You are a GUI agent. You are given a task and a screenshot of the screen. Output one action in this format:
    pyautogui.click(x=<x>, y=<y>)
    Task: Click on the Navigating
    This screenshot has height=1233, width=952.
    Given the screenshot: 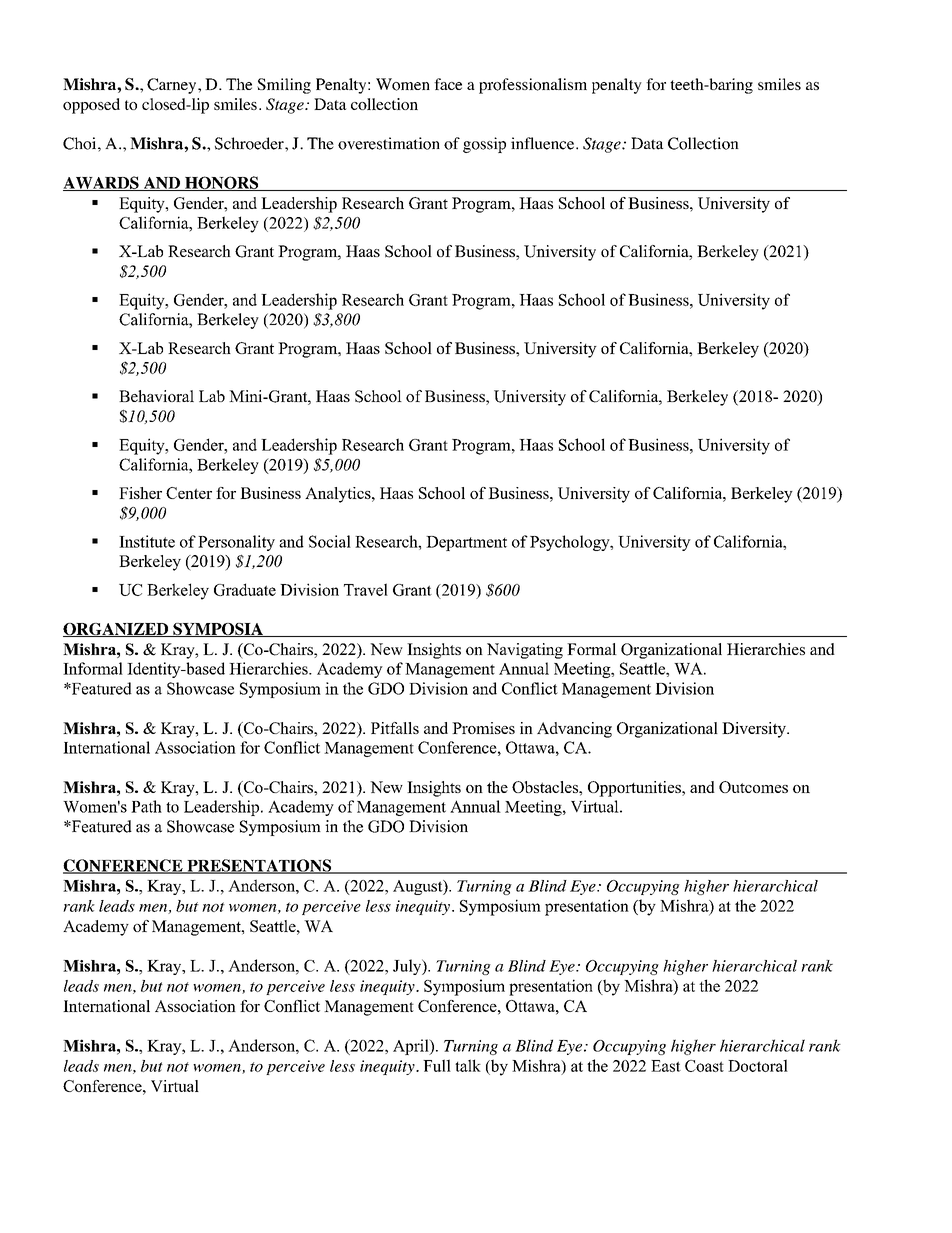 What is the action you would take?
    pyautogui.click(x=525, y=651)
